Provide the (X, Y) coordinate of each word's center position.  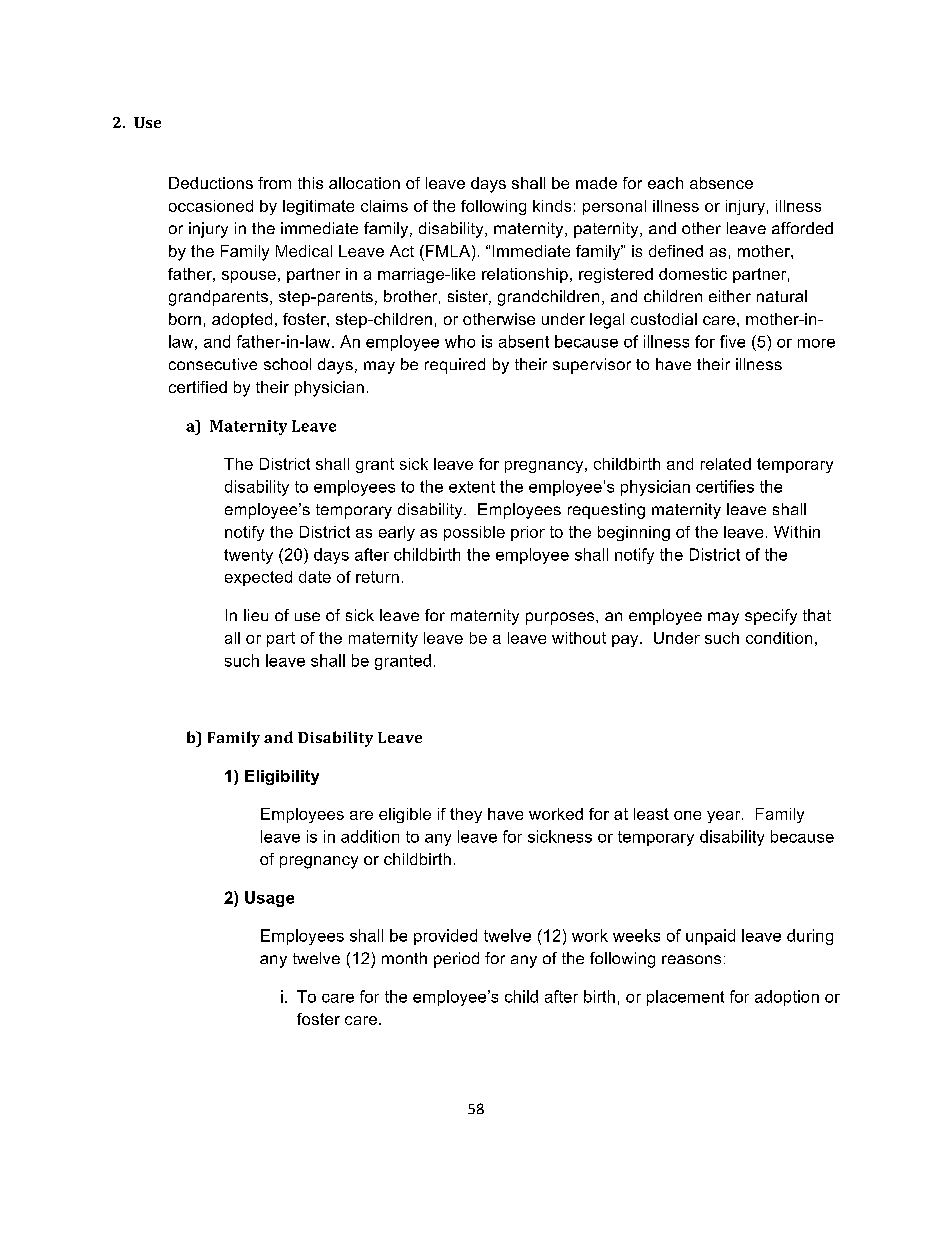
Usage (269, 899)
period (456, 960)
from (274, 183)
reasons (691, 959)
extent (472, 487)
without (579, 638)
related (726, 464)
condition (779, 638)
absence (721, 183)
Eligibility (282, 777)
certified (198, 387)
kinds (552, 206)
